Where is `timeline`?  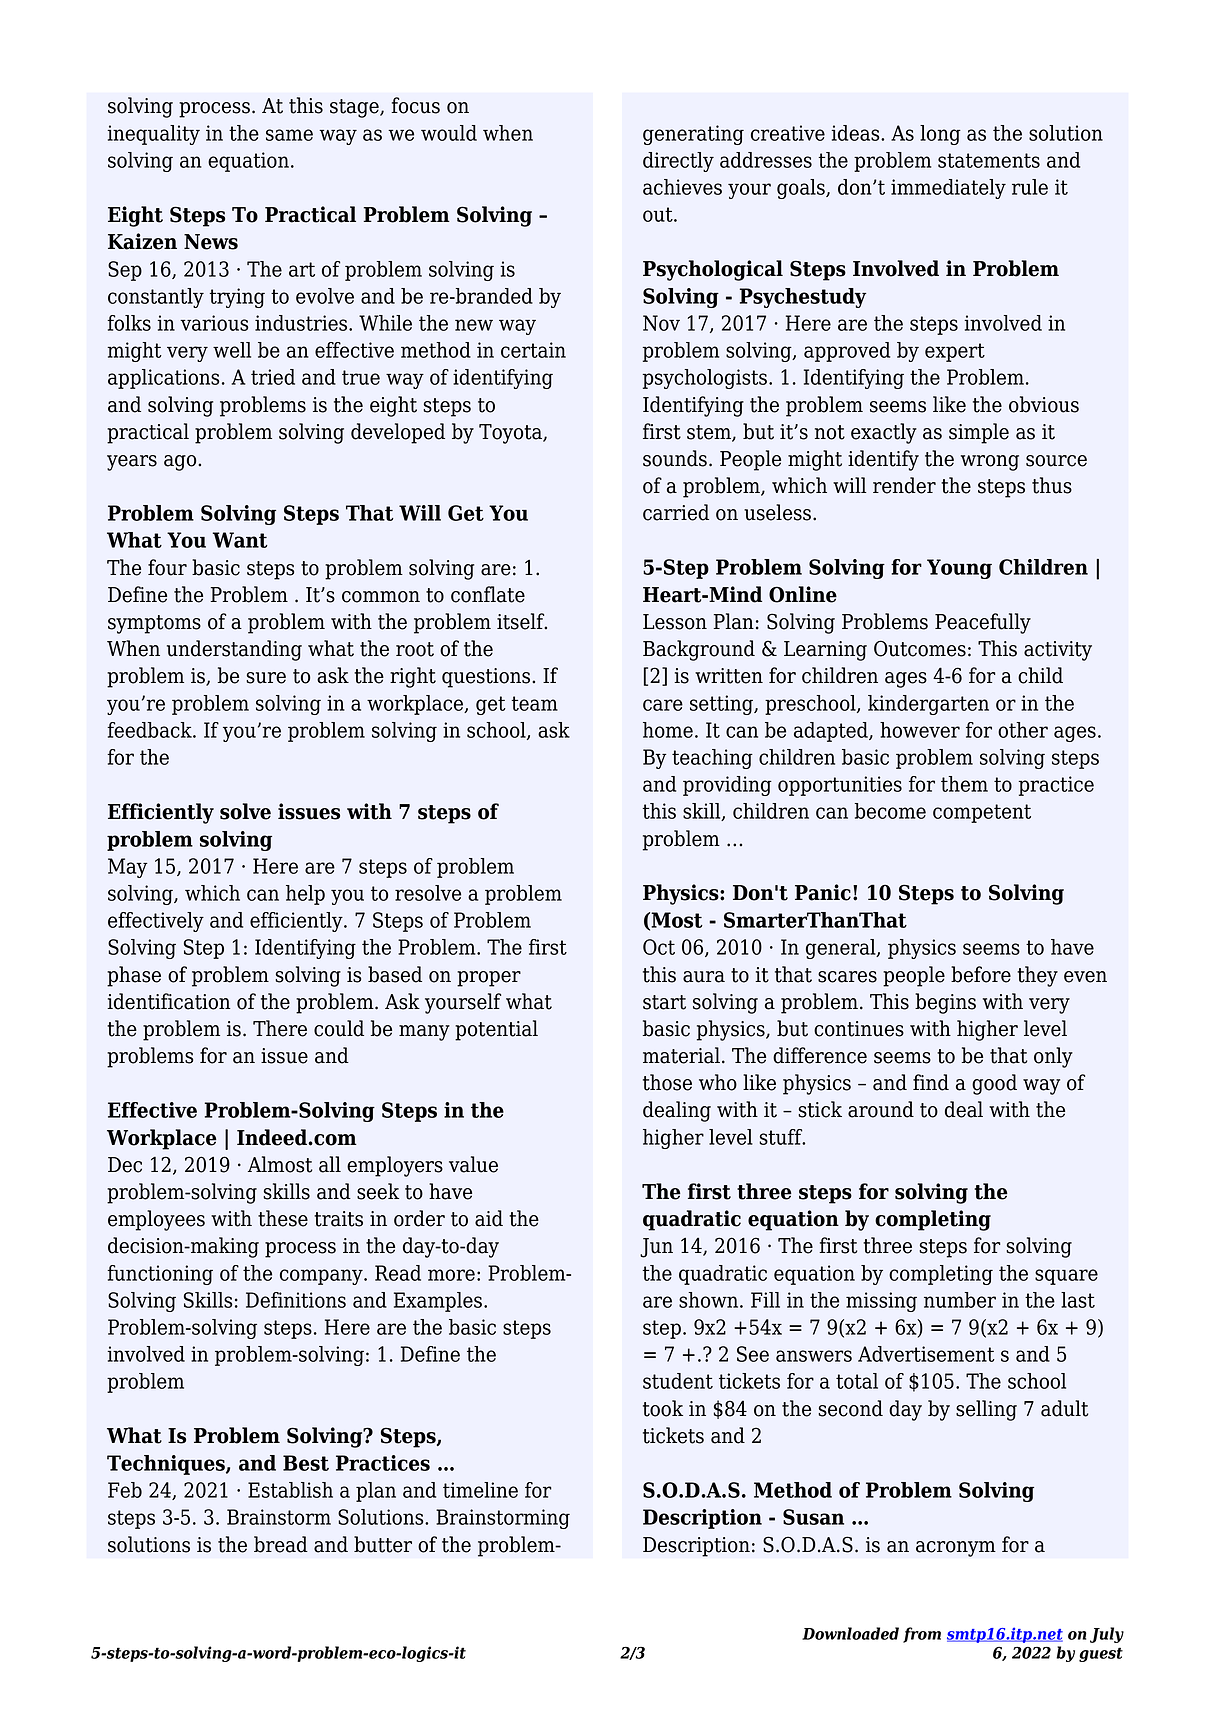 timeline is located at coordinates (480, 1490).
